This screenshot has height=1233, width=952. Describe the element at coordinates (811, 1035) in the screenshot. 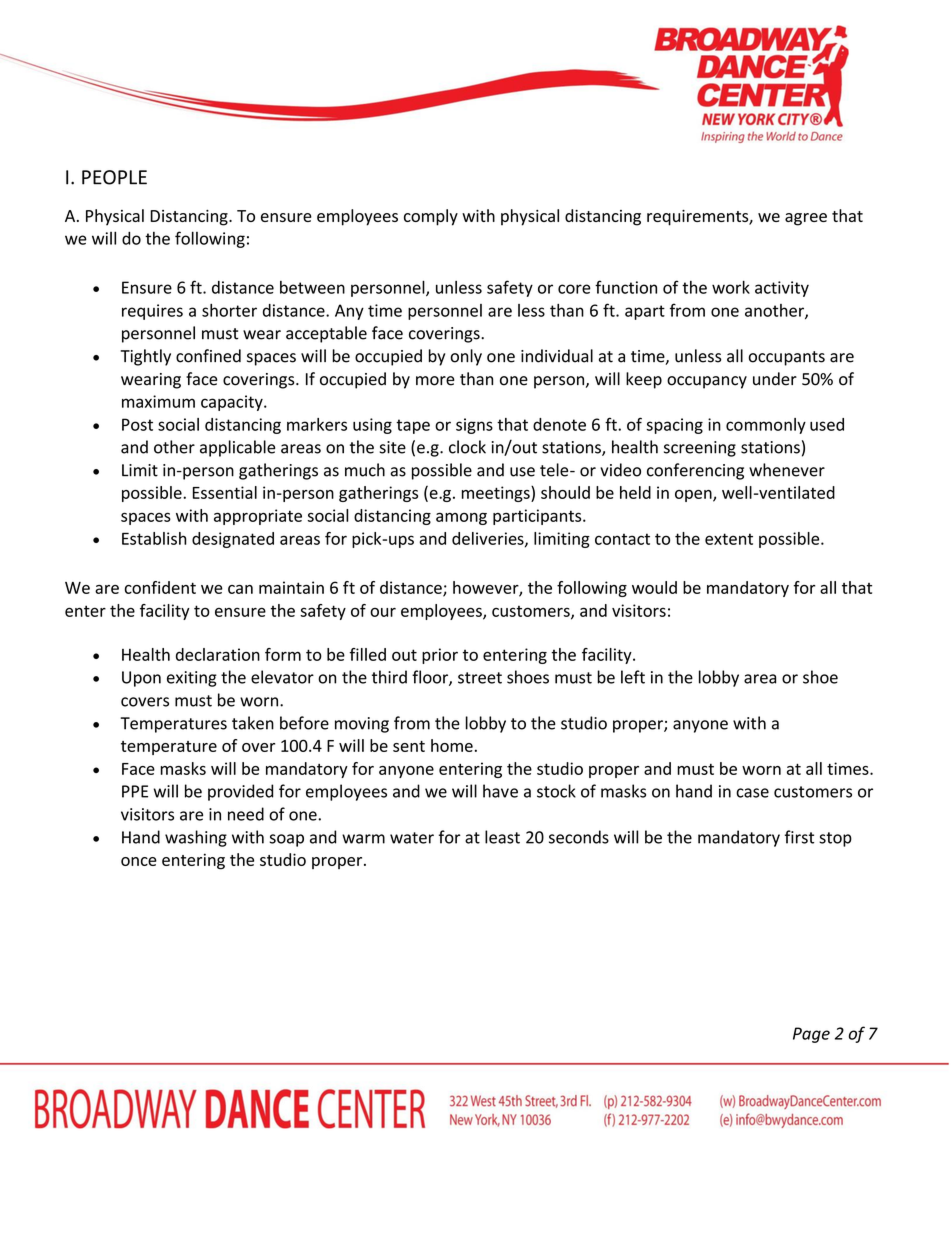

I see `Page` at that location.
